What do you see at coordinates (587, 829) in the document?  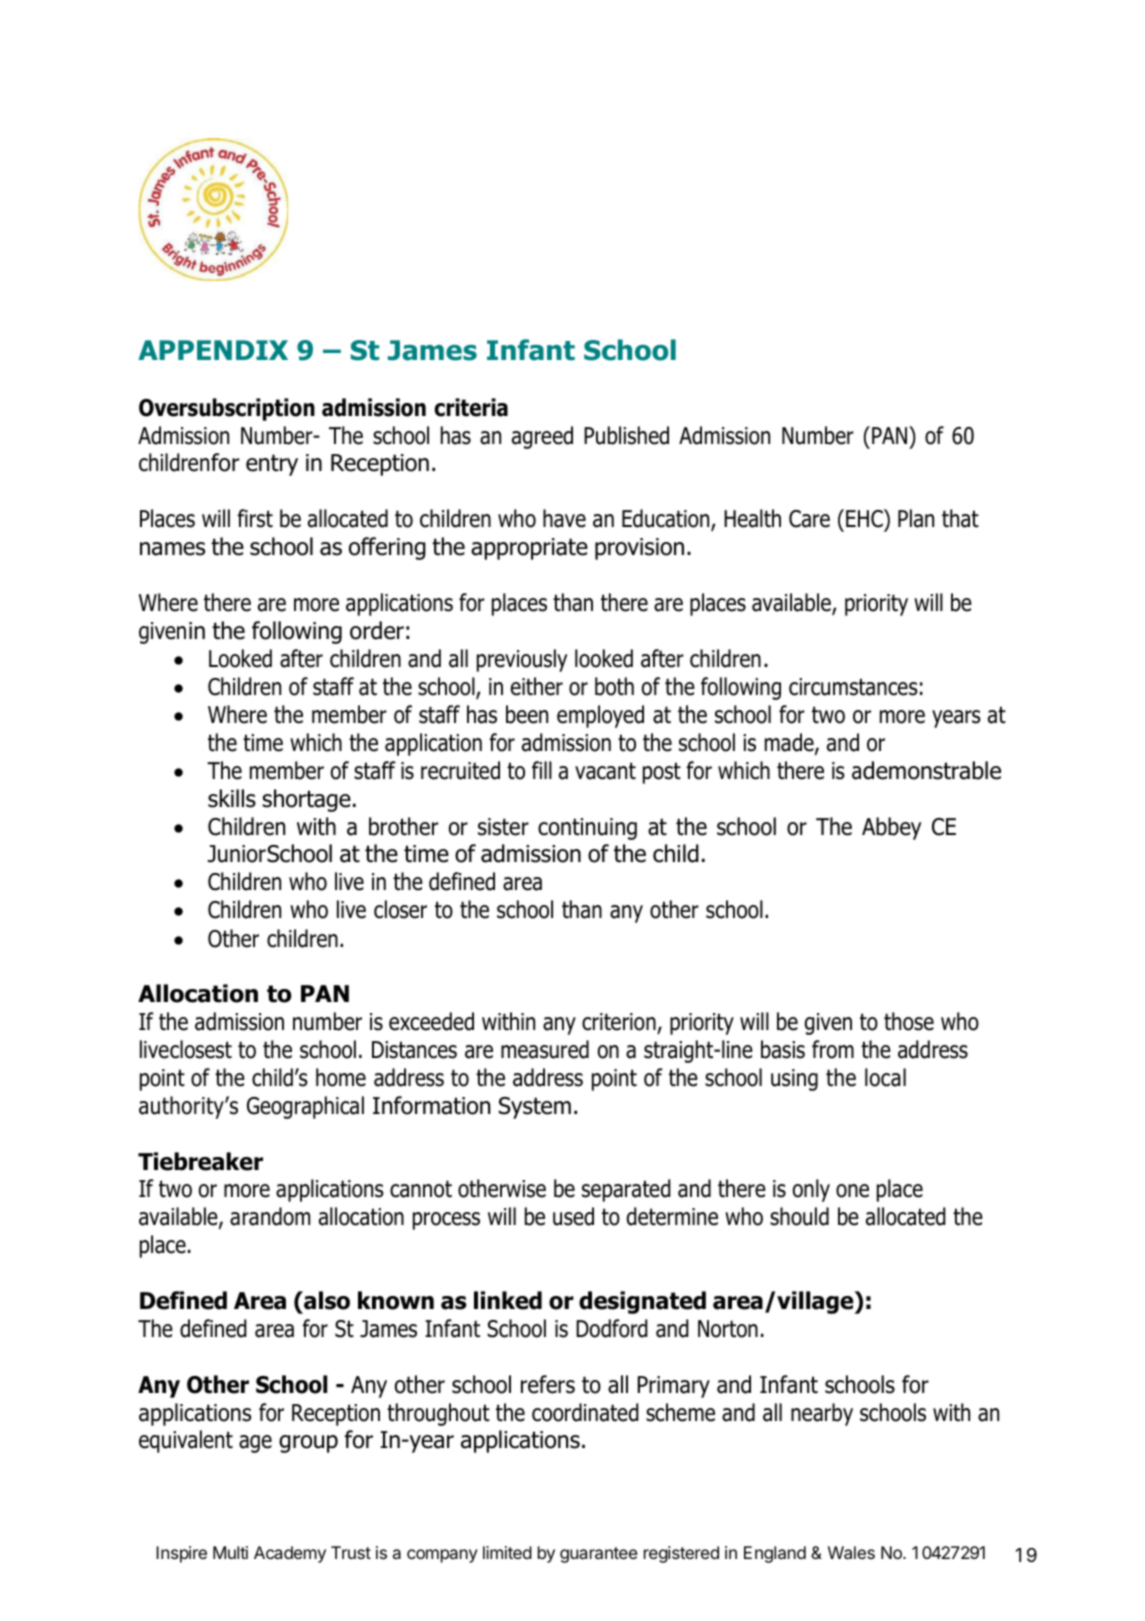 I see `continuing` at bounding box center [587, 829].
